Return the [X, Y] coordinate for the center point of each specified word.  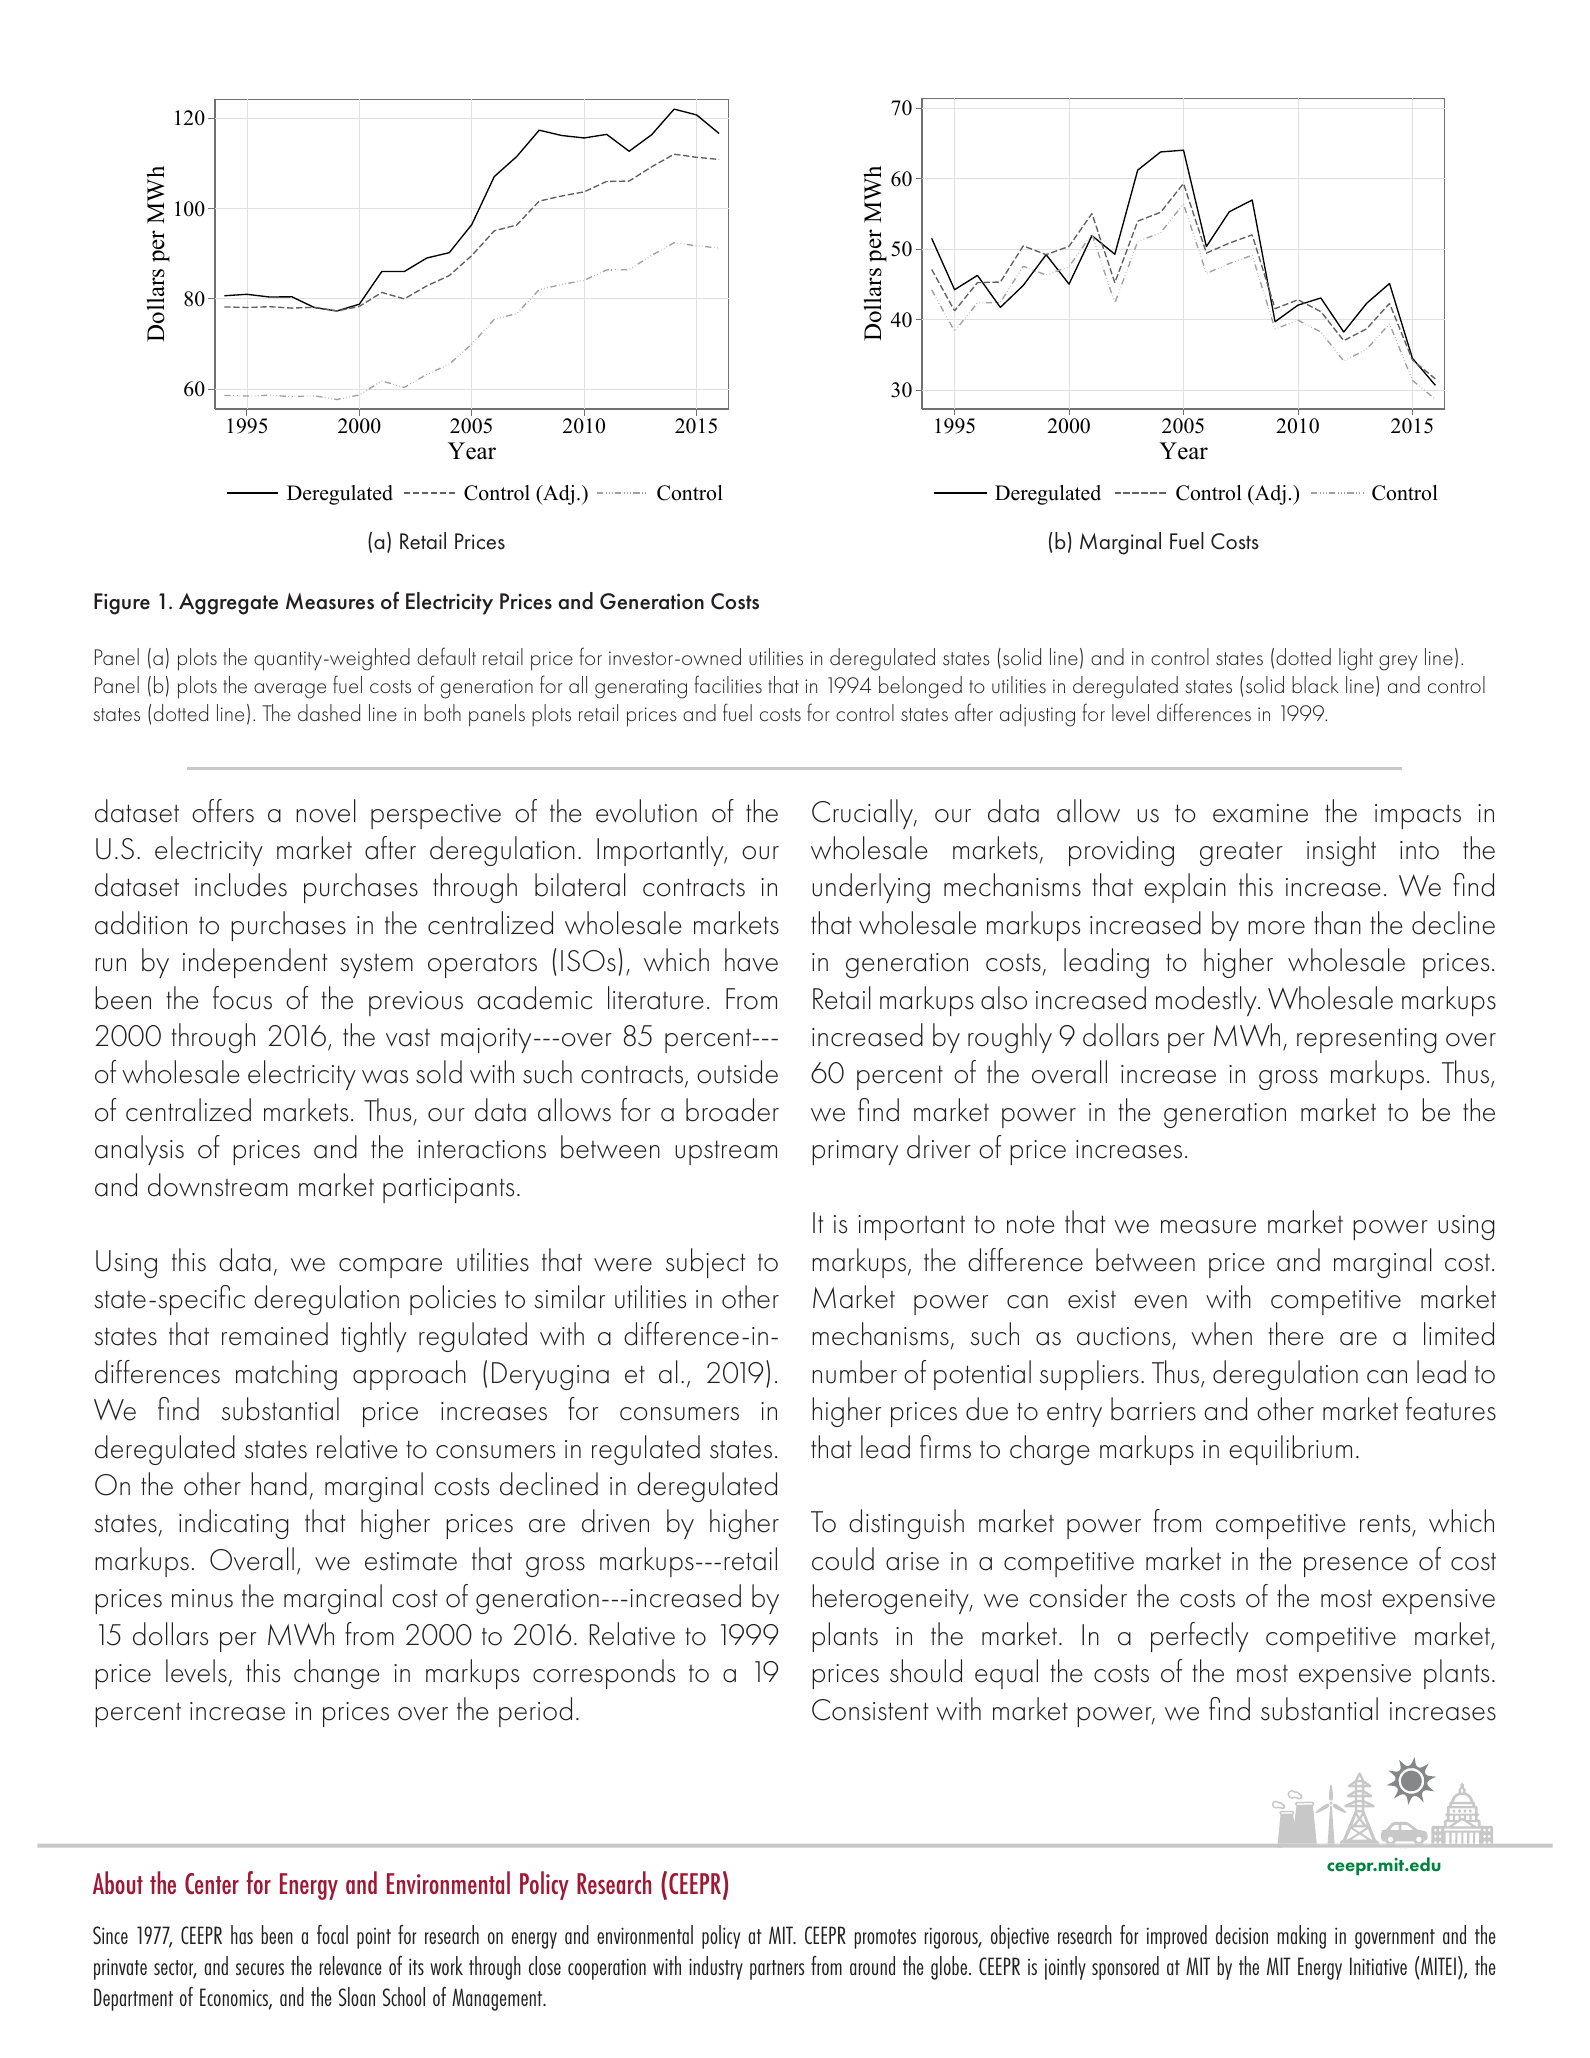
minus [202, 1598]
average [290, 691]
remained [275, 1334]
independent [255, 963]
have [751, 960]
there [1296, 1334]
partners [777, 1970]
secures [260, 1969]
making [1302, 1937]
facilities [728, 684]
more [1276, 928]
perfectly [1199, 1637]
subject [705, 1263]
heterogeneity [891, 1599]
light [1356, 659]
